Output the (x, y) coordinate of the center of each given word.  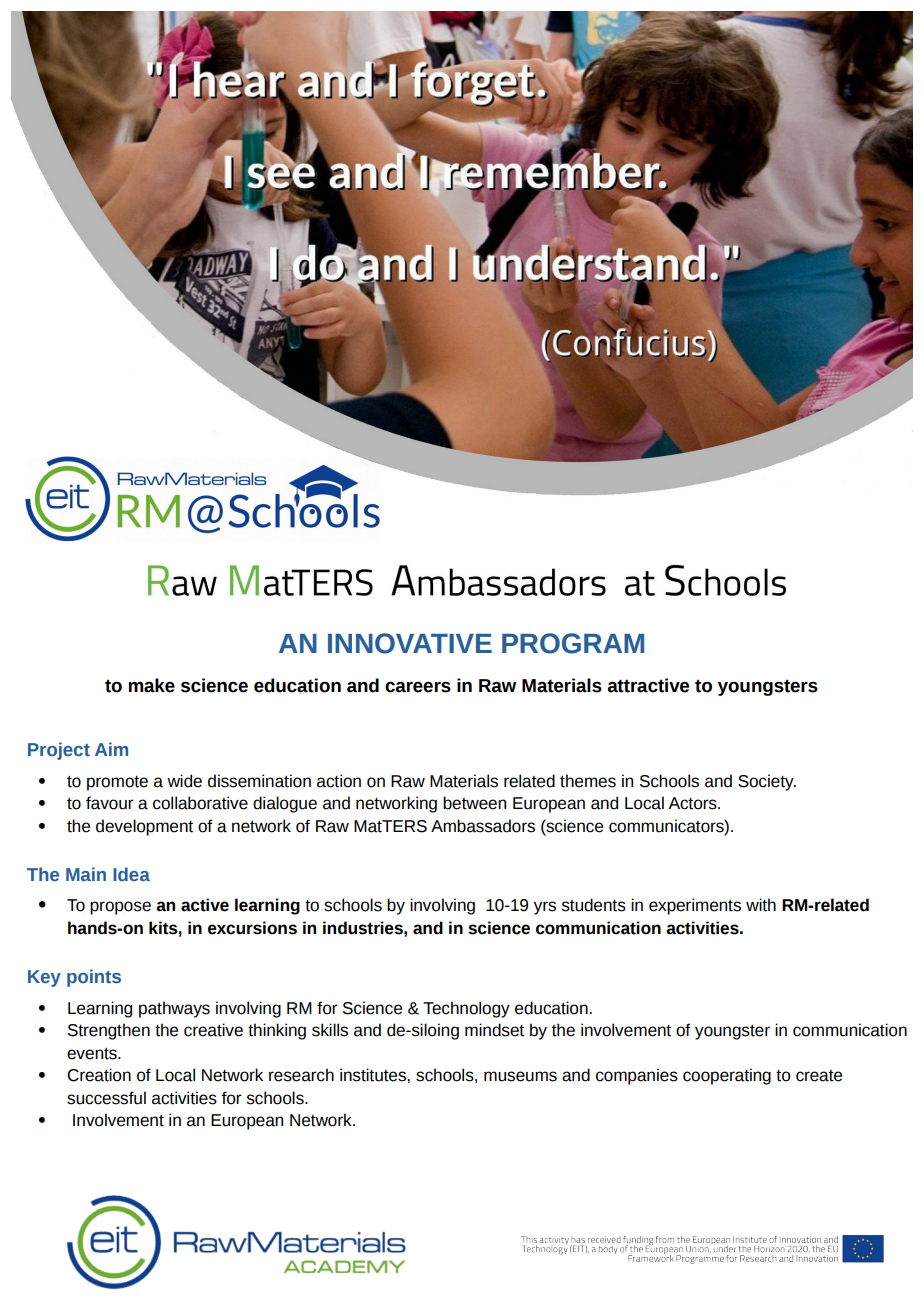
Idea (131, 874)
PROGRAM (573, 643)
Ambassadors (483, 826)
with (761, 905)
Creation (99, 1075)
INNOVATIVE (410, 643)
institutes (374, 1075)
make (152, 685)
